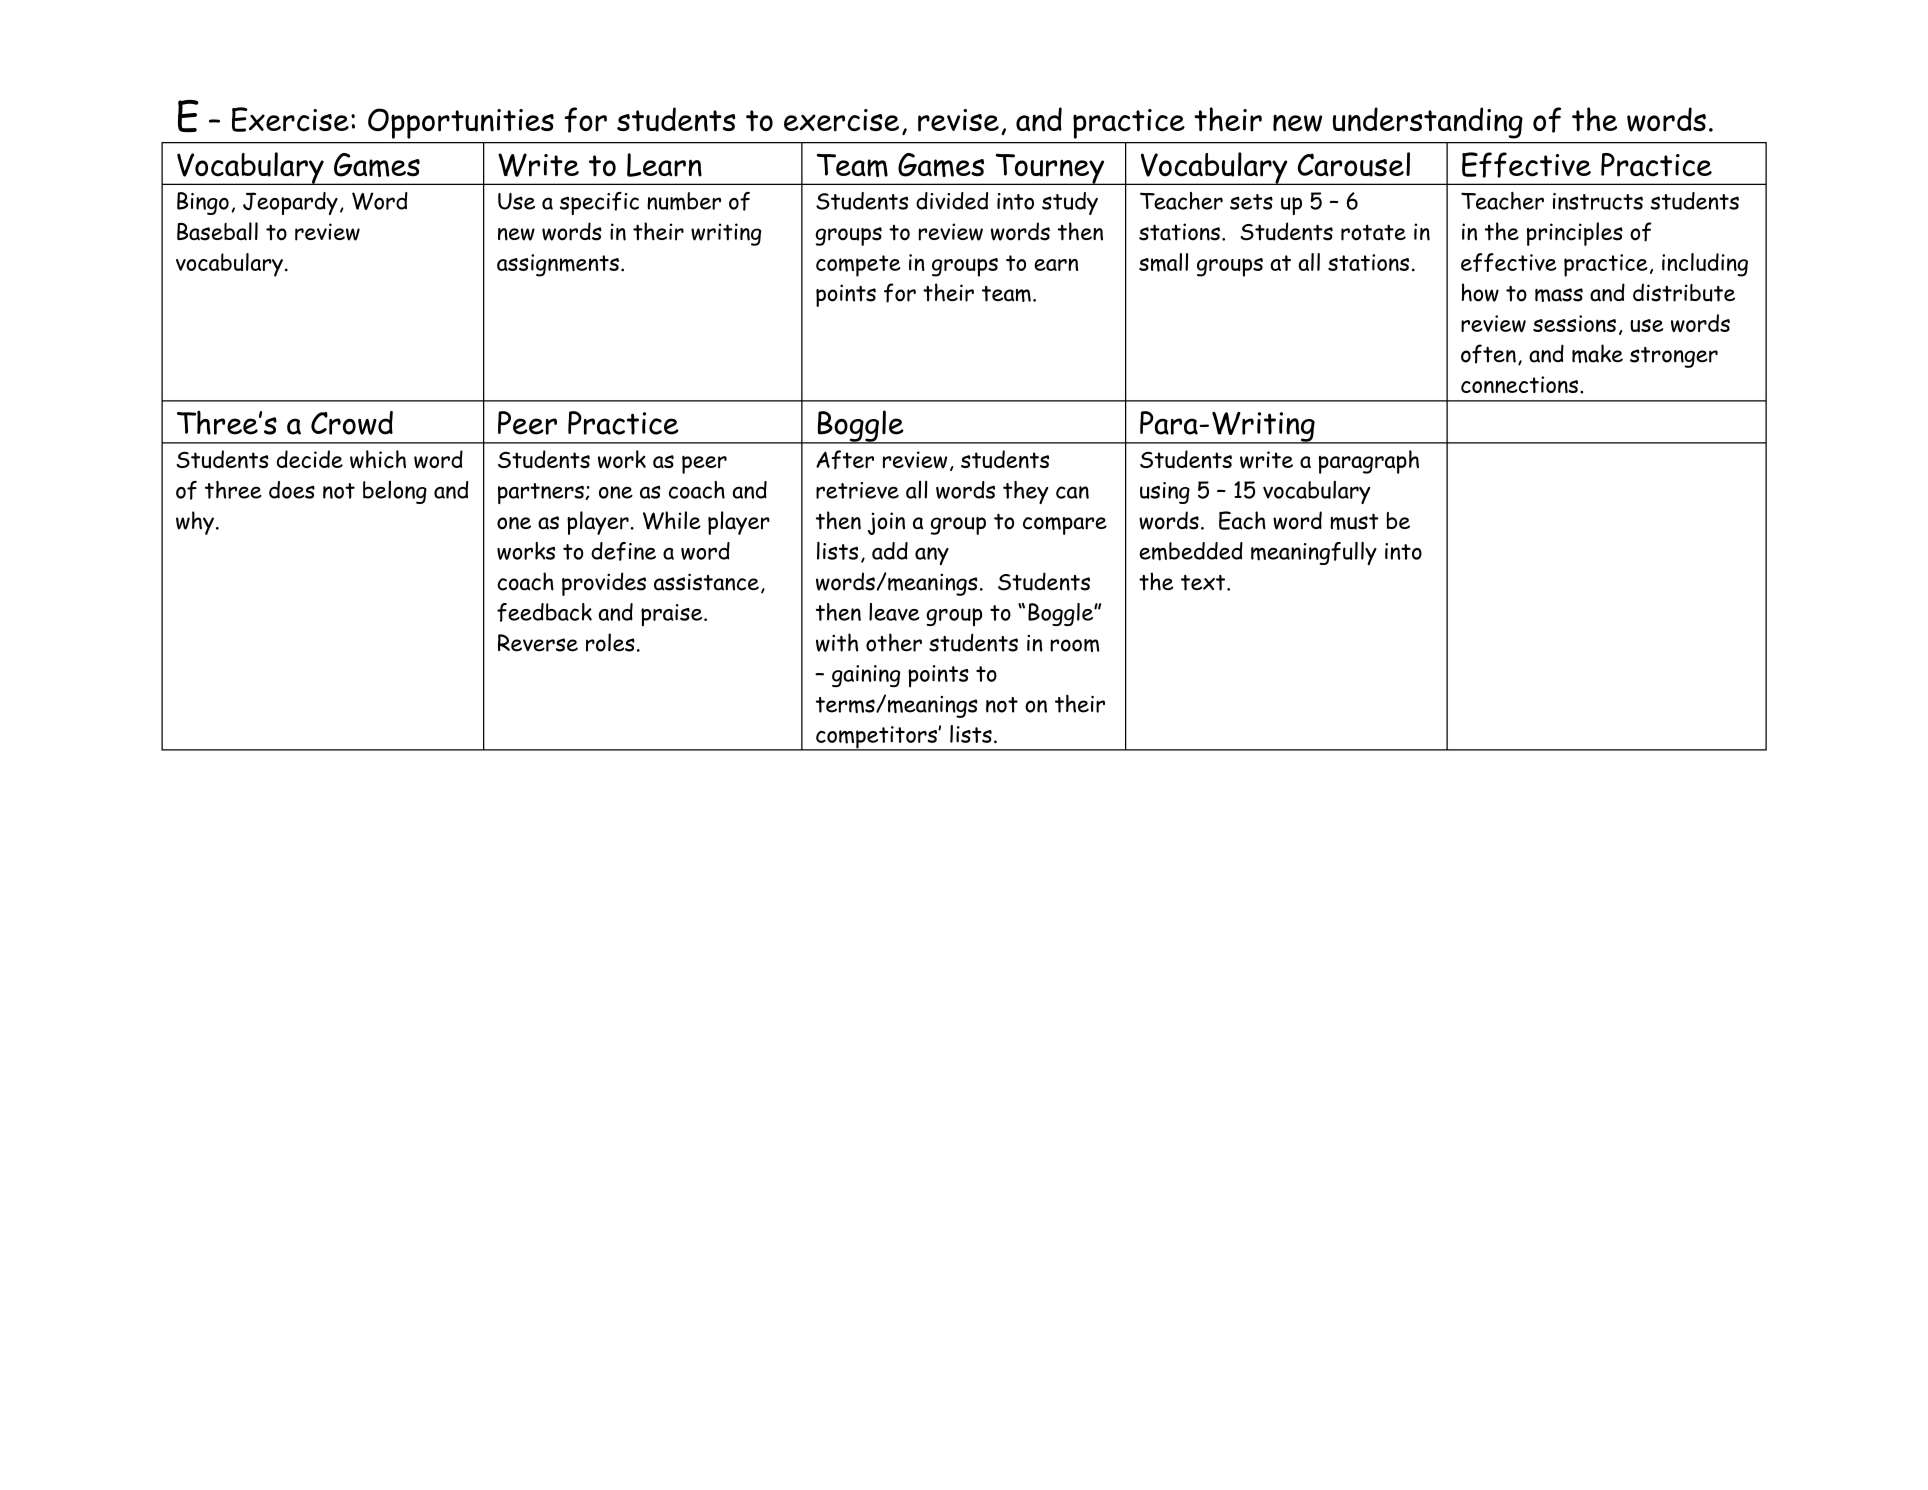  What do you see at coordinates (1428, 123) in the image?
I see `understanding` at bounding box center [1428, 123].
